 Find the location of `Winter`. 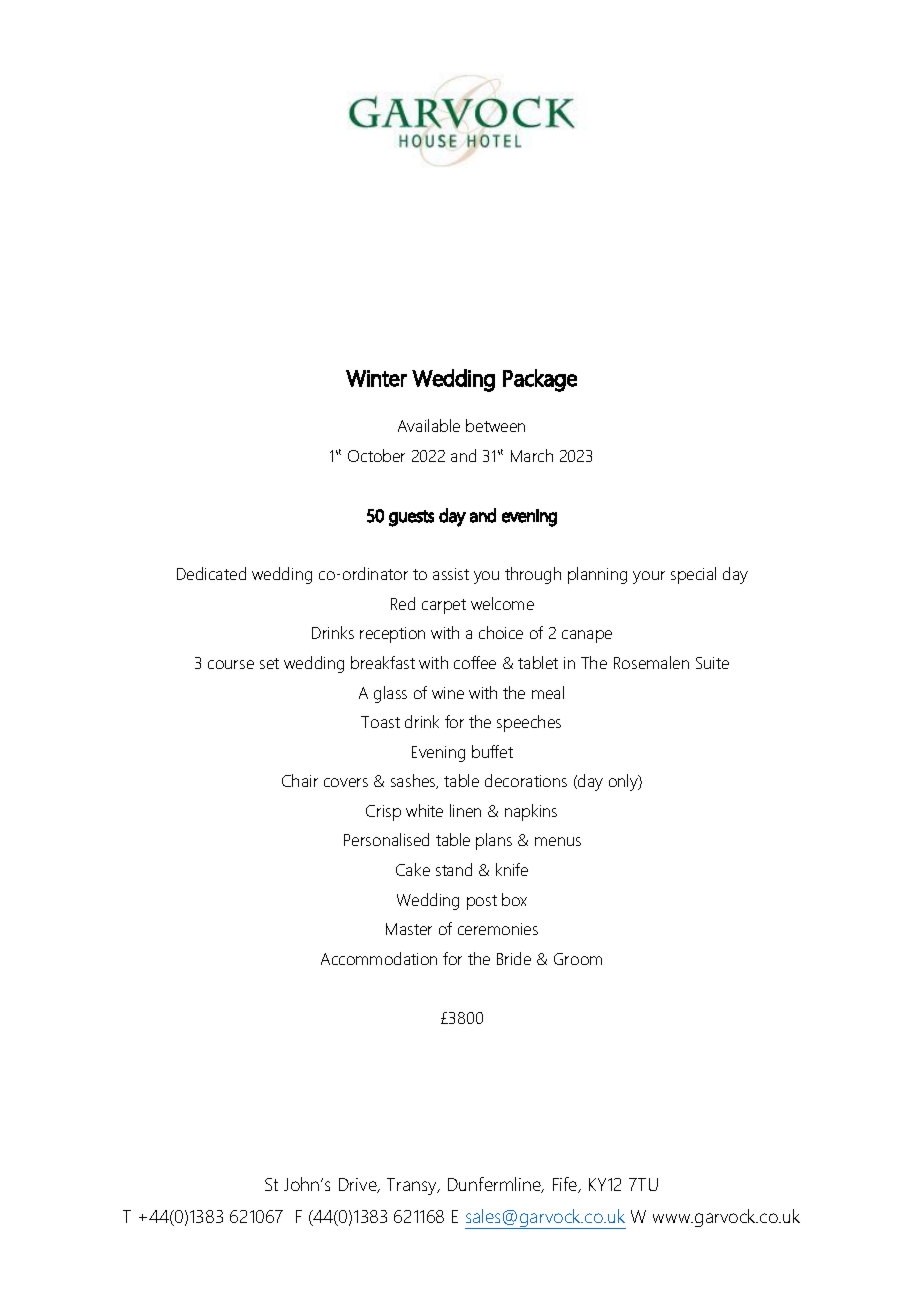

Winter is located at coordinates (376, 378).
